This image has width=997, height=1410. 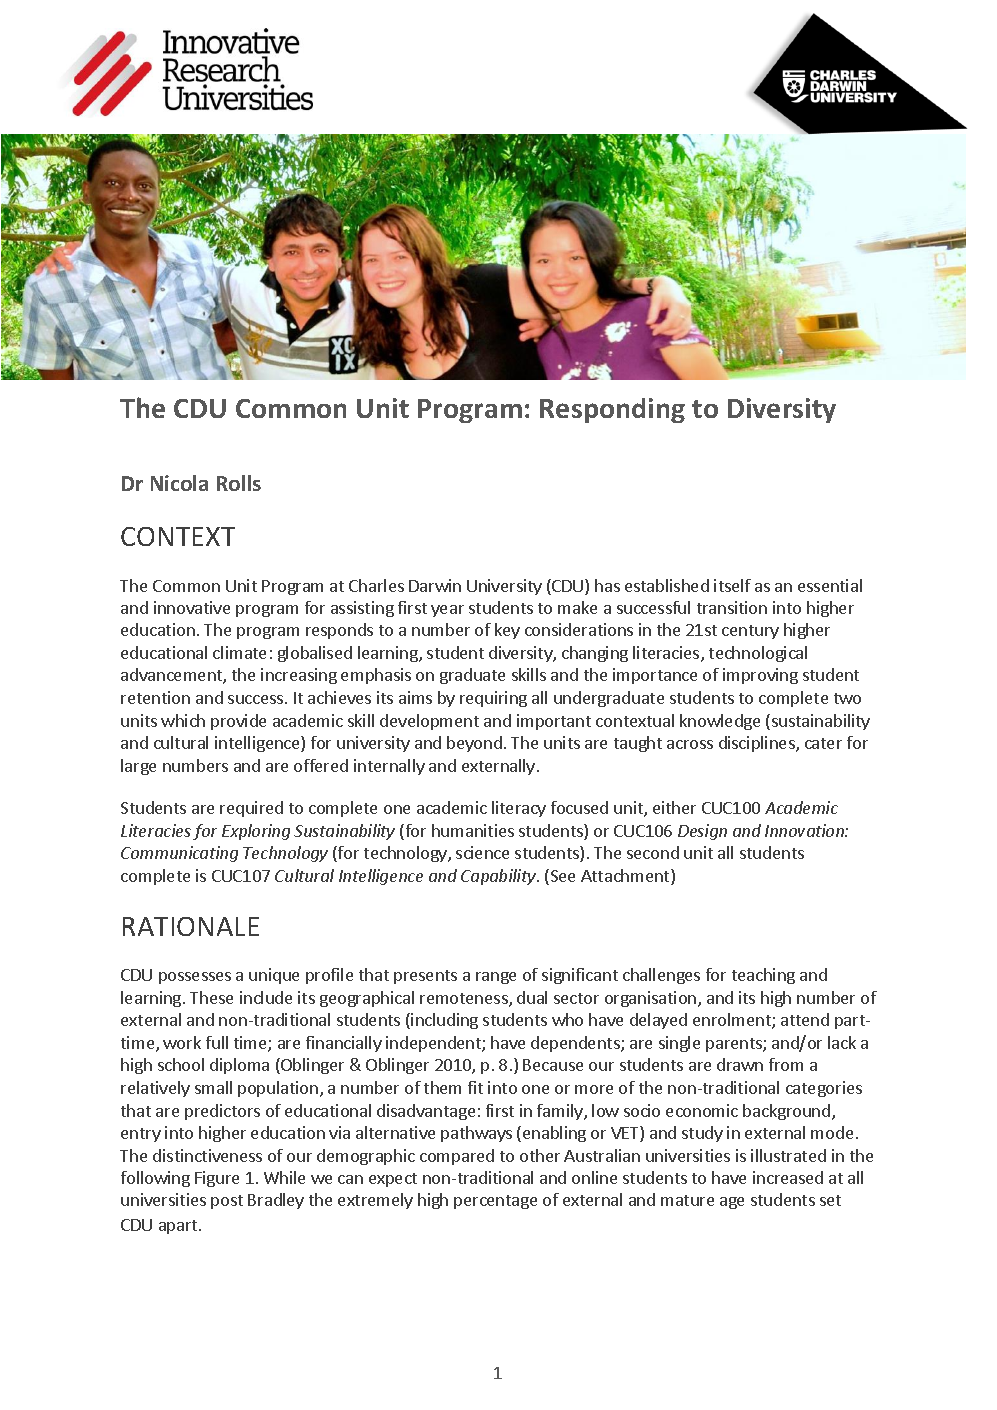 I want to click on Rolls, so click(x=239, y=483).
